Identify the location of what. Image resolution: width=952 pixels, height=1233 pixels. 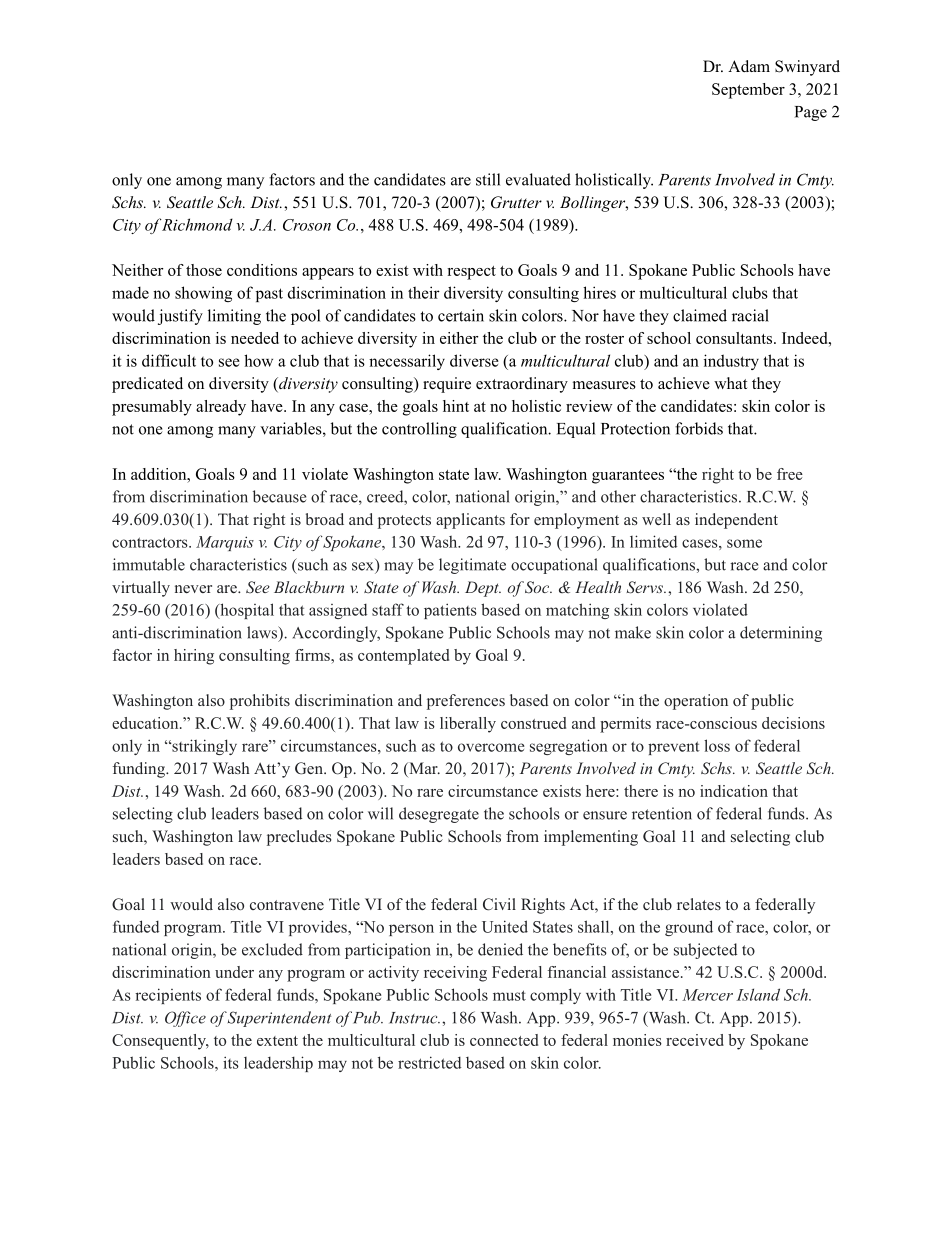
(730, 383).
